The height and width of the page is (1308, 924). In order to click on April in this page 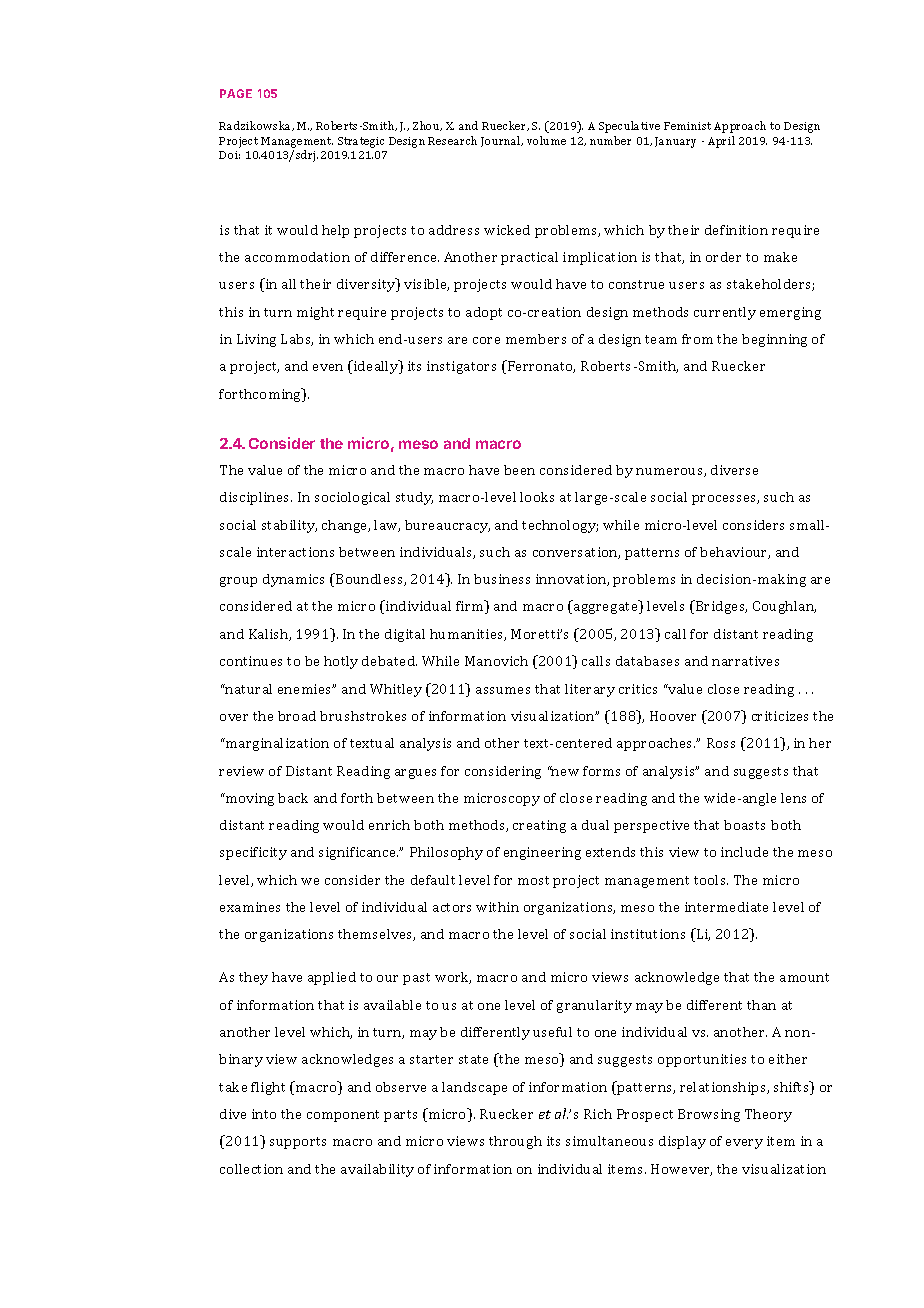, I will do `click(721, 142)`.
